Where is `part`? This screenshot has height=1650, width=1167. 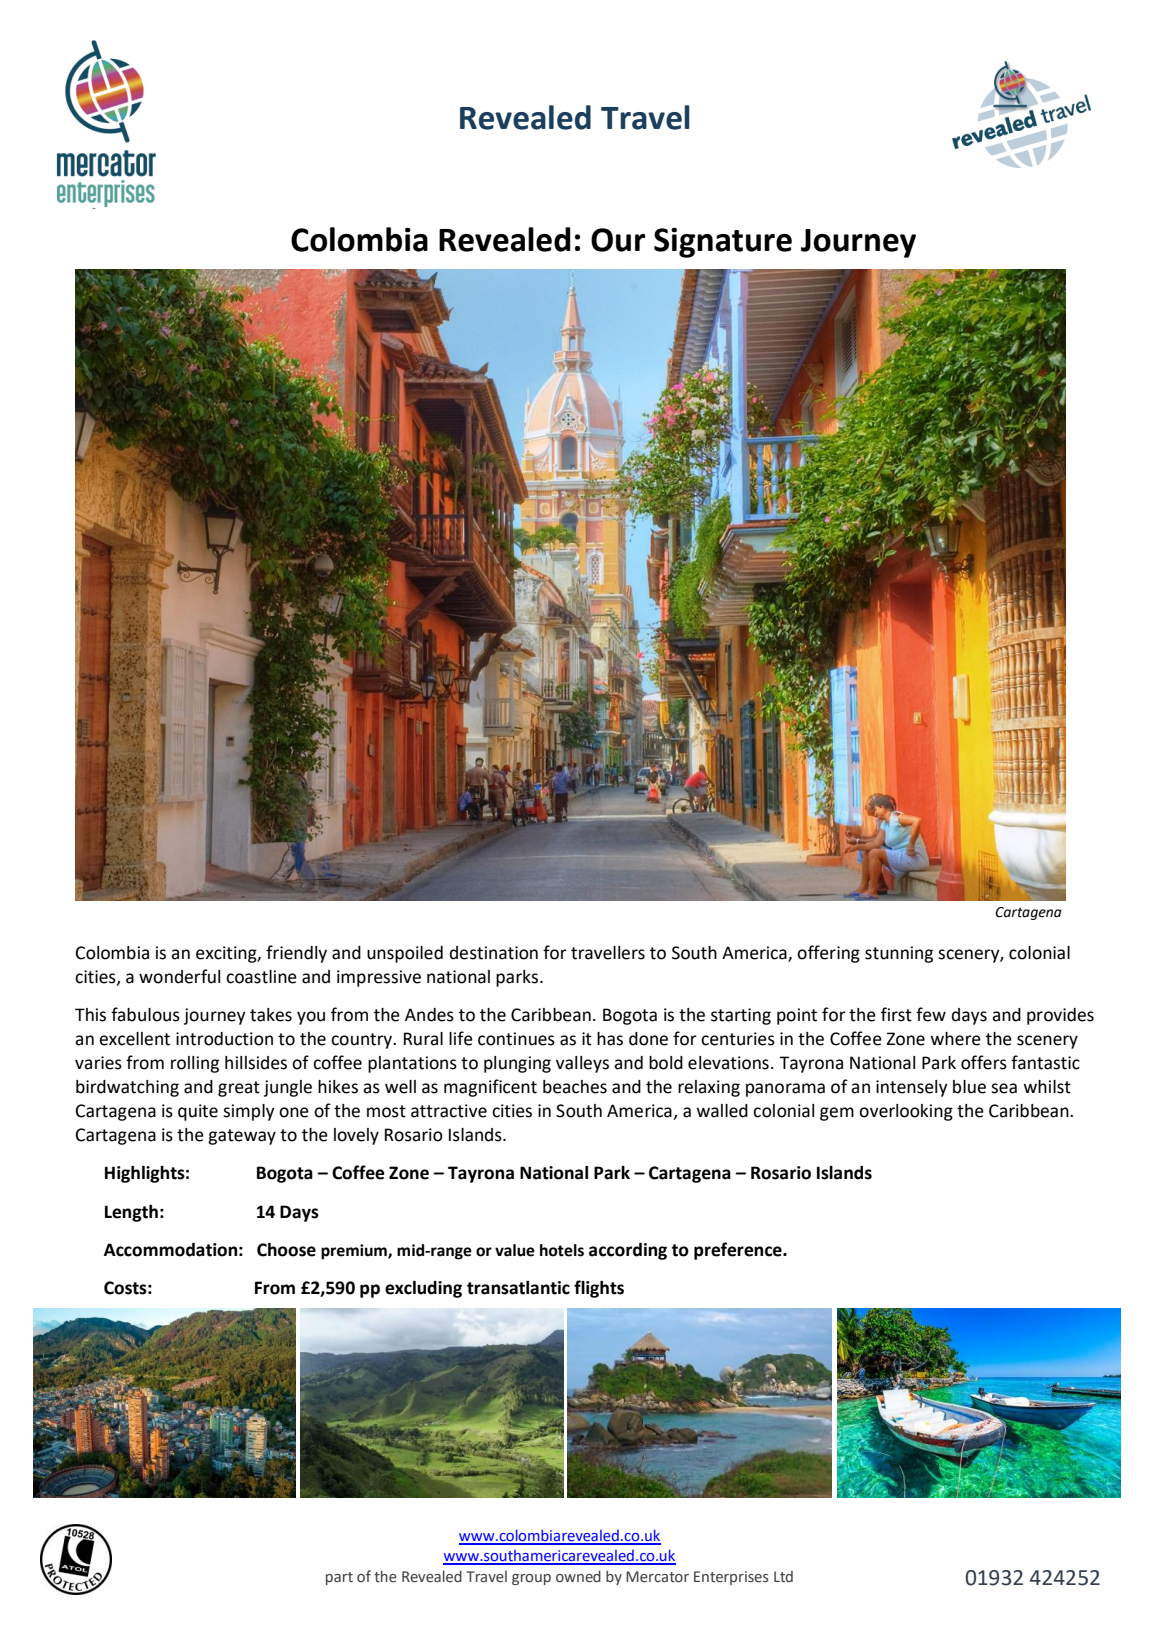 part is located at coordinates (339, 1578).
